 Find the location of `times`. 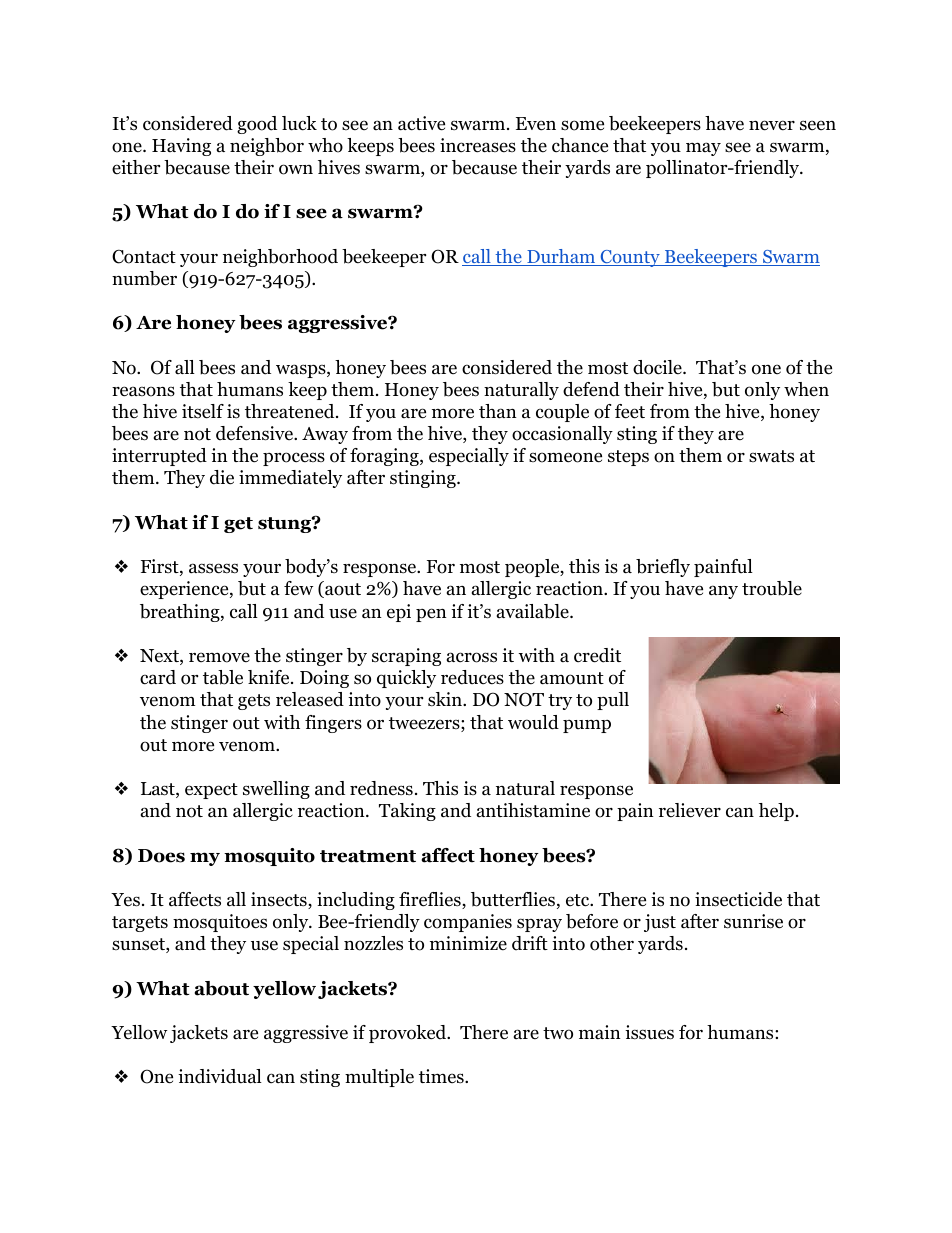

times is located at coordinates (442, 1076).
